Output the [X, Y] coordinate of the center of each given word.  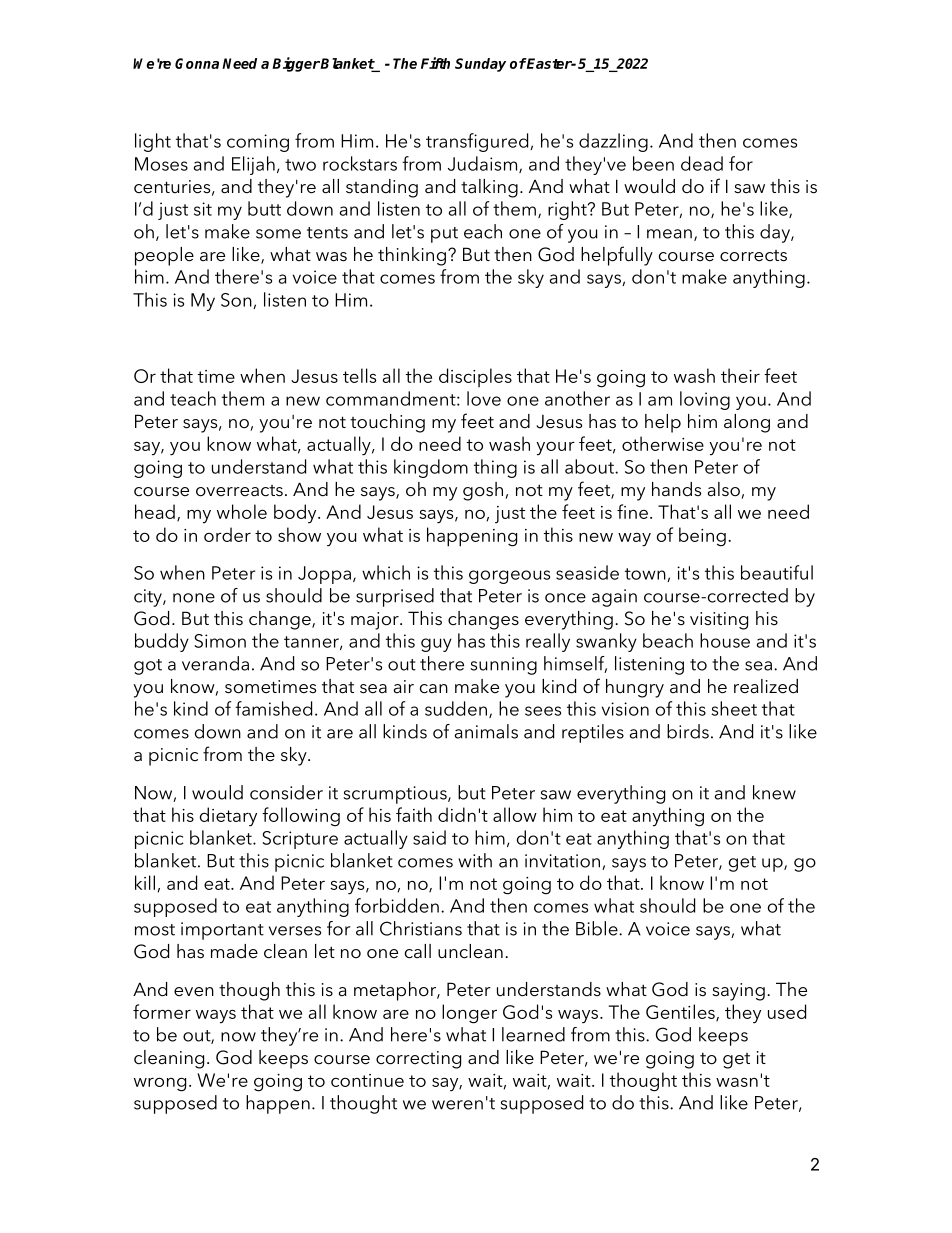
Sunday [480, 65]
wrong [160, 1084]
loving [705, 400]
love [484, 398]
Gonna [197, 63]
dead [702, 163]
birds [688, 731]
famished [273, 708]
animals [486, 731]
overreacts [239, 491]
